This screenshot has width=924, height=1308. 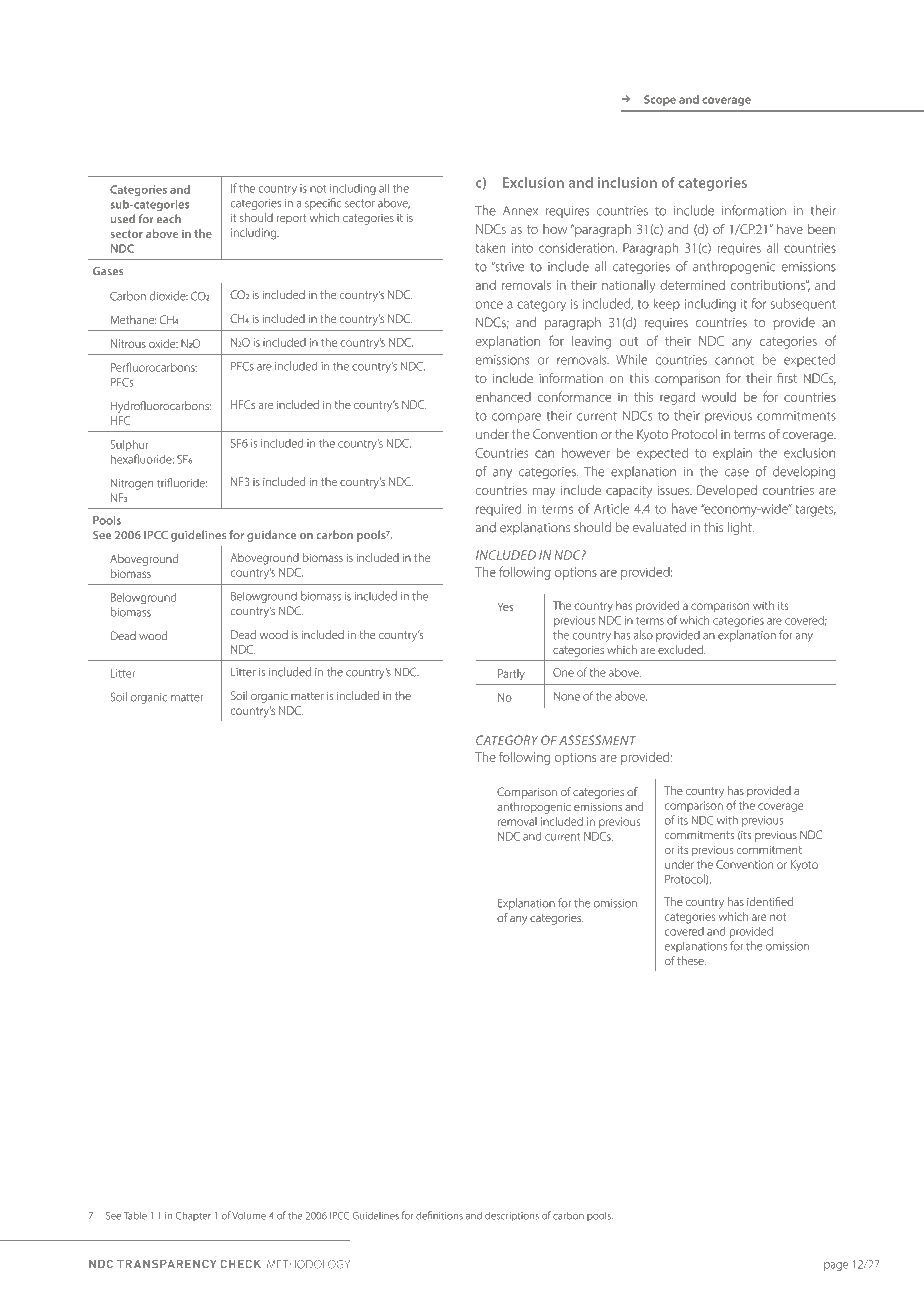 I want to click on Scope, so click(x=660, y=100).
